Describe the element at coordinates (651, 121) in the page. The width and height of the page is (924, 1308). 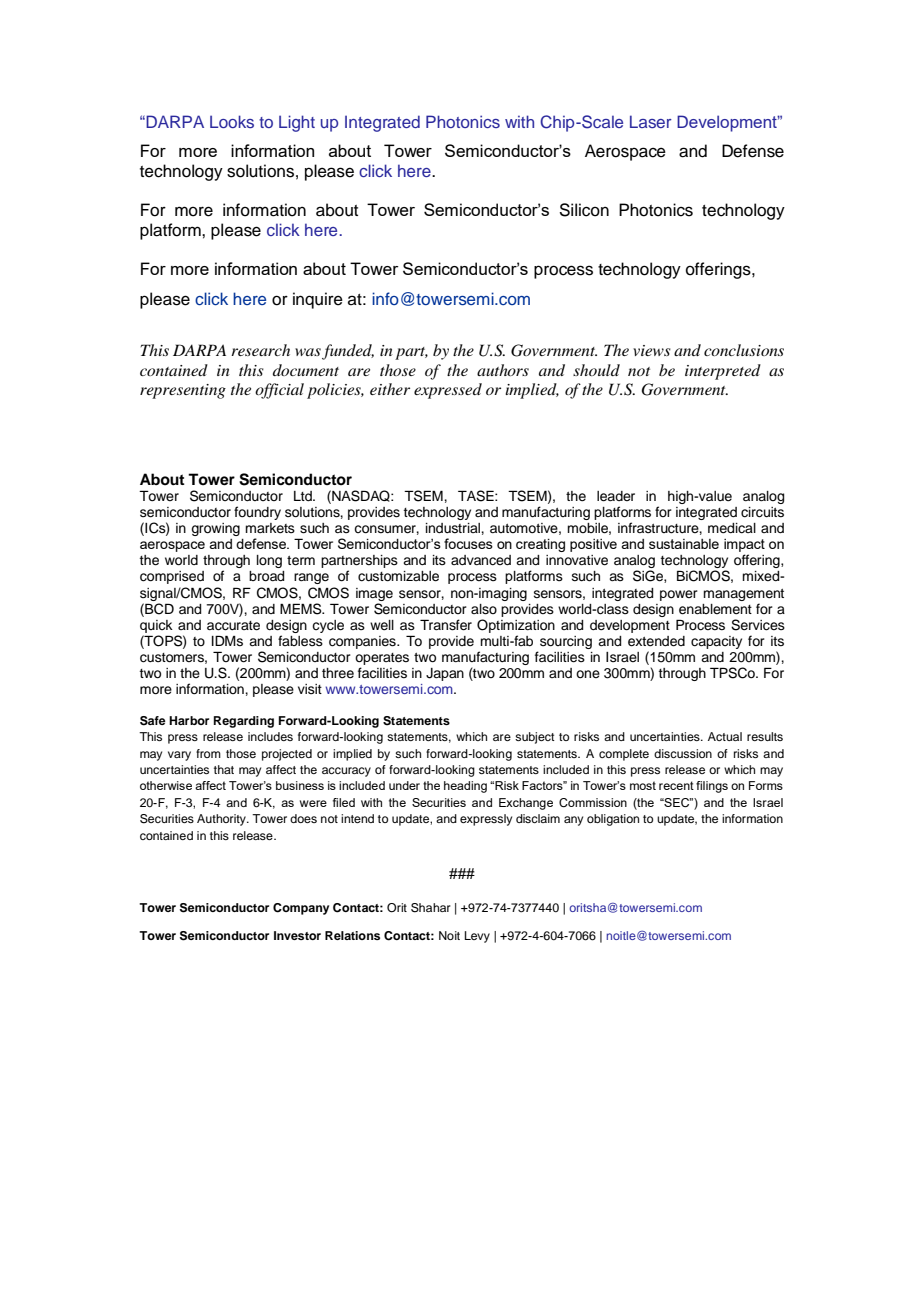
I see `Laser` at that location.
